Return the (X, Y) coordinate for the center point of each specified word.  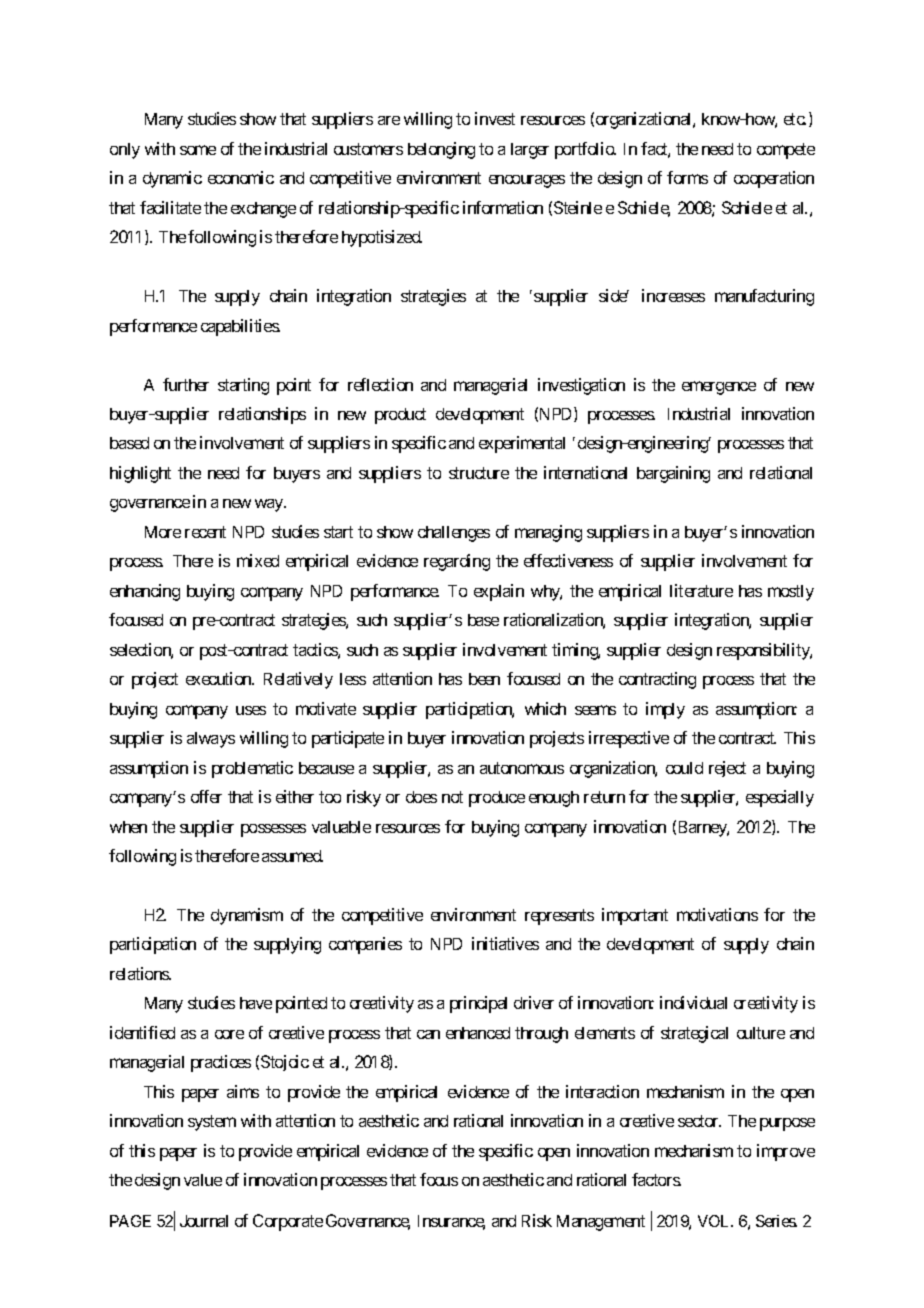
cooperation (774, 179)
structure (479, 473)
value (203, 1180)
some (198, 150)
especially (780, 798)
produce (497, 799)
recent (205, 532)
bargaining (673, 474)
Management (601, 1223)
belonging (441, 150)
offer (206, 796)
